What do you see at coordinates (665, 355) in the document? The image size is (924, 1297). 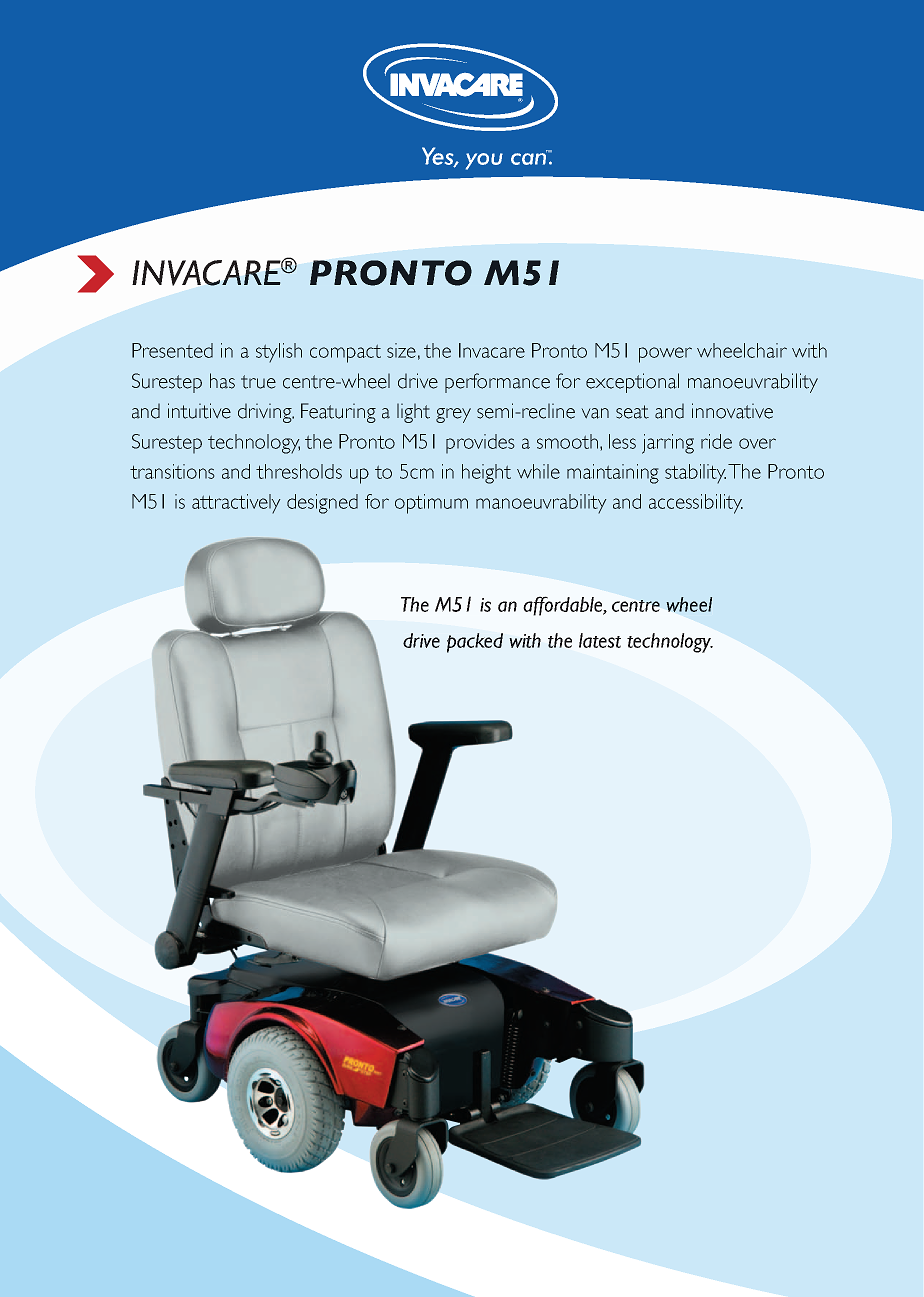 I see `power` at bounding box center [665, 355].
